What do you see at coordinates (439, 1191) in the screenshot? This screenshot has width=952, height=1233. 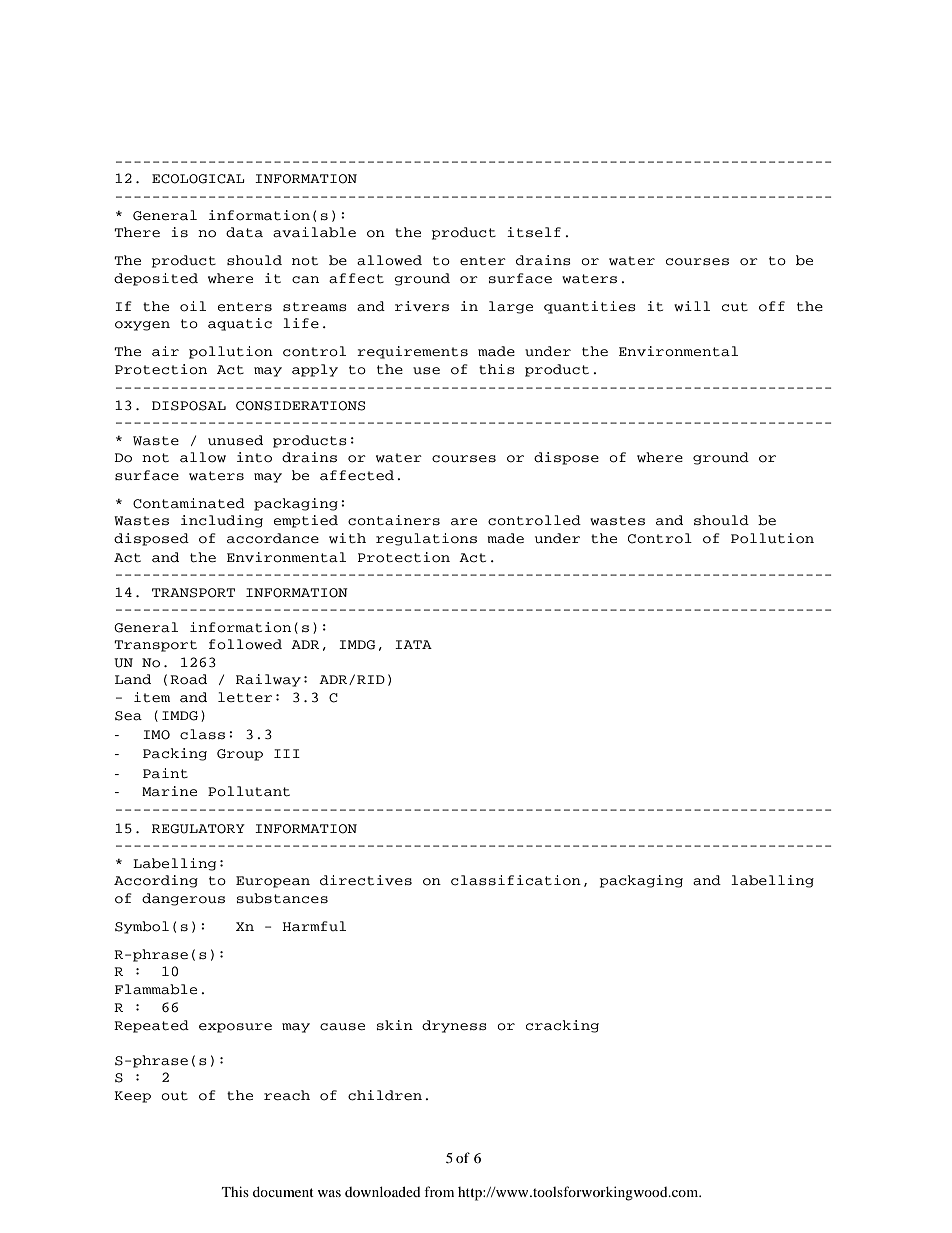 I see `from` at bounding box center [439, 1191].
